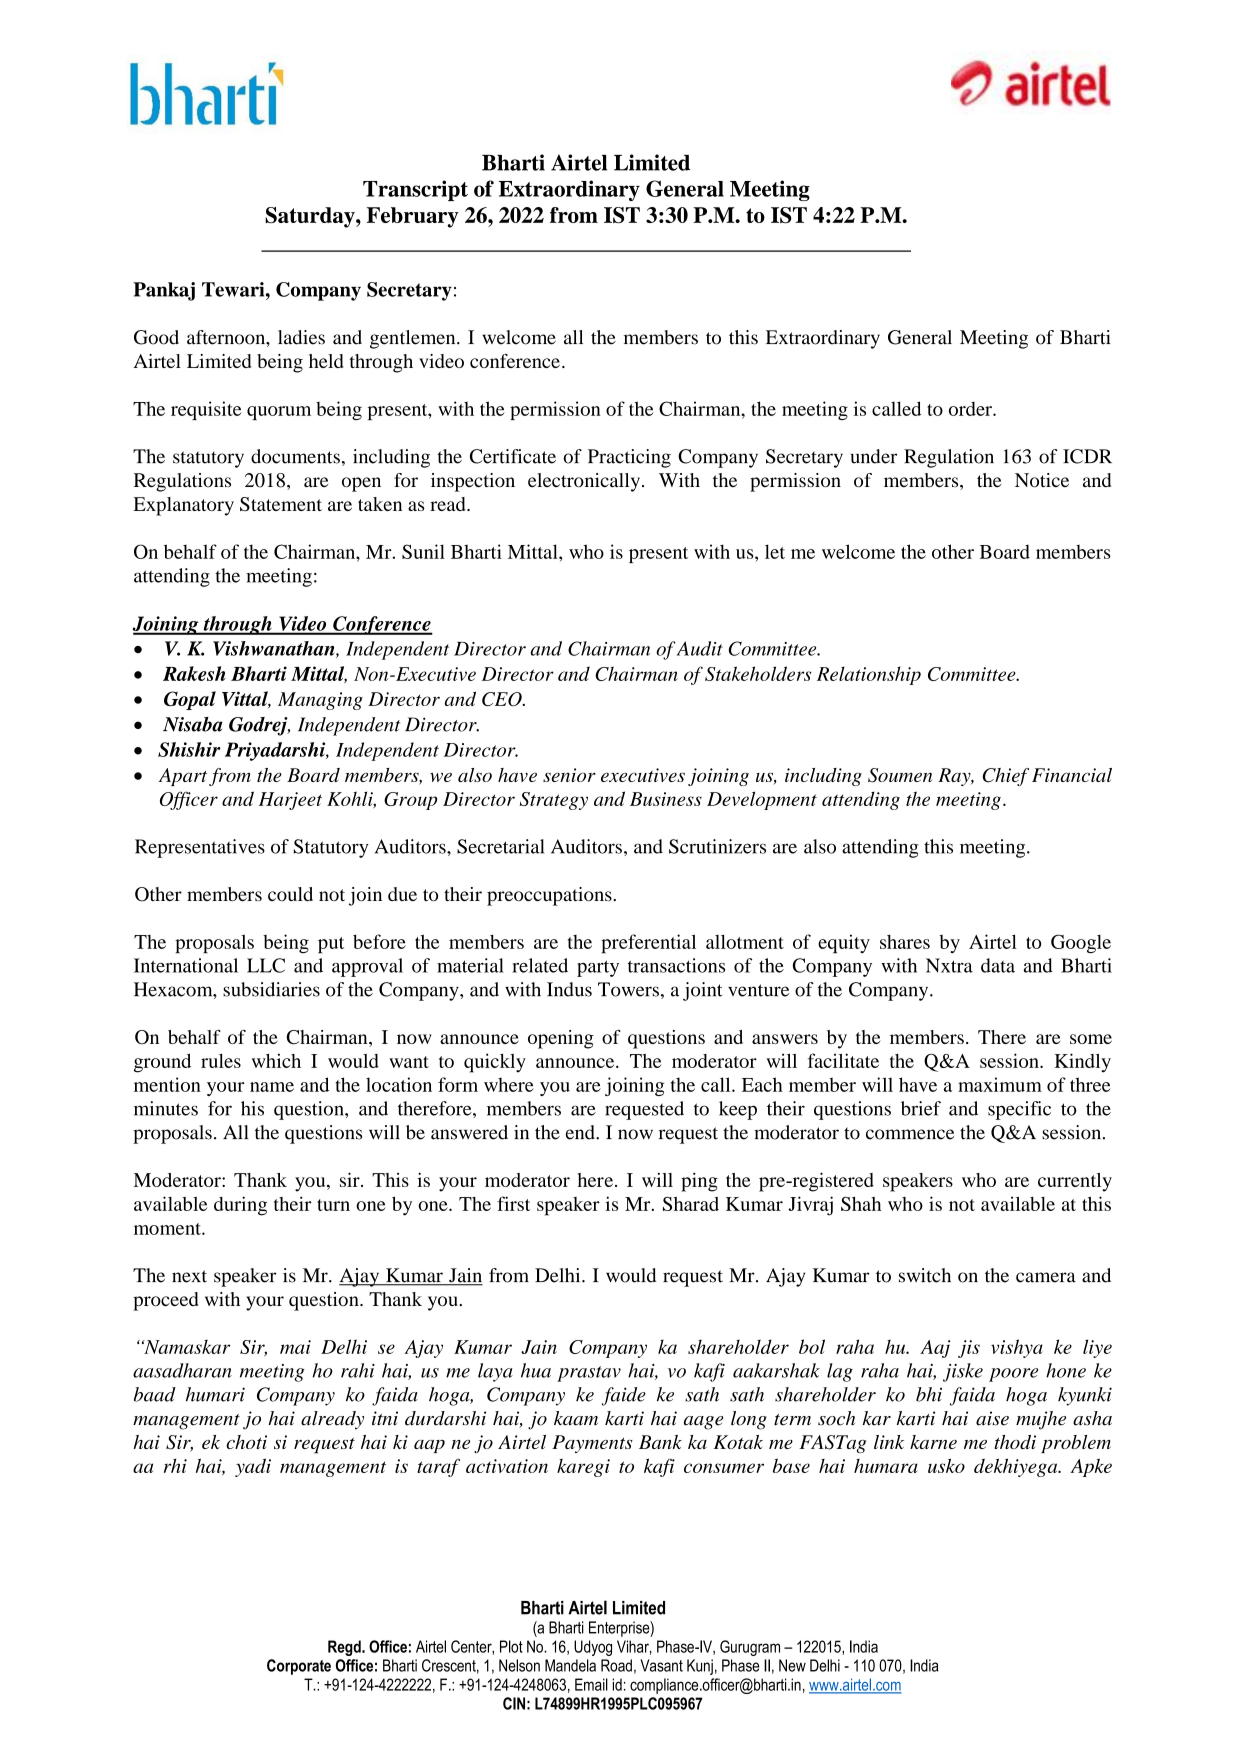  I want to click on next, so click(189, 1276).
